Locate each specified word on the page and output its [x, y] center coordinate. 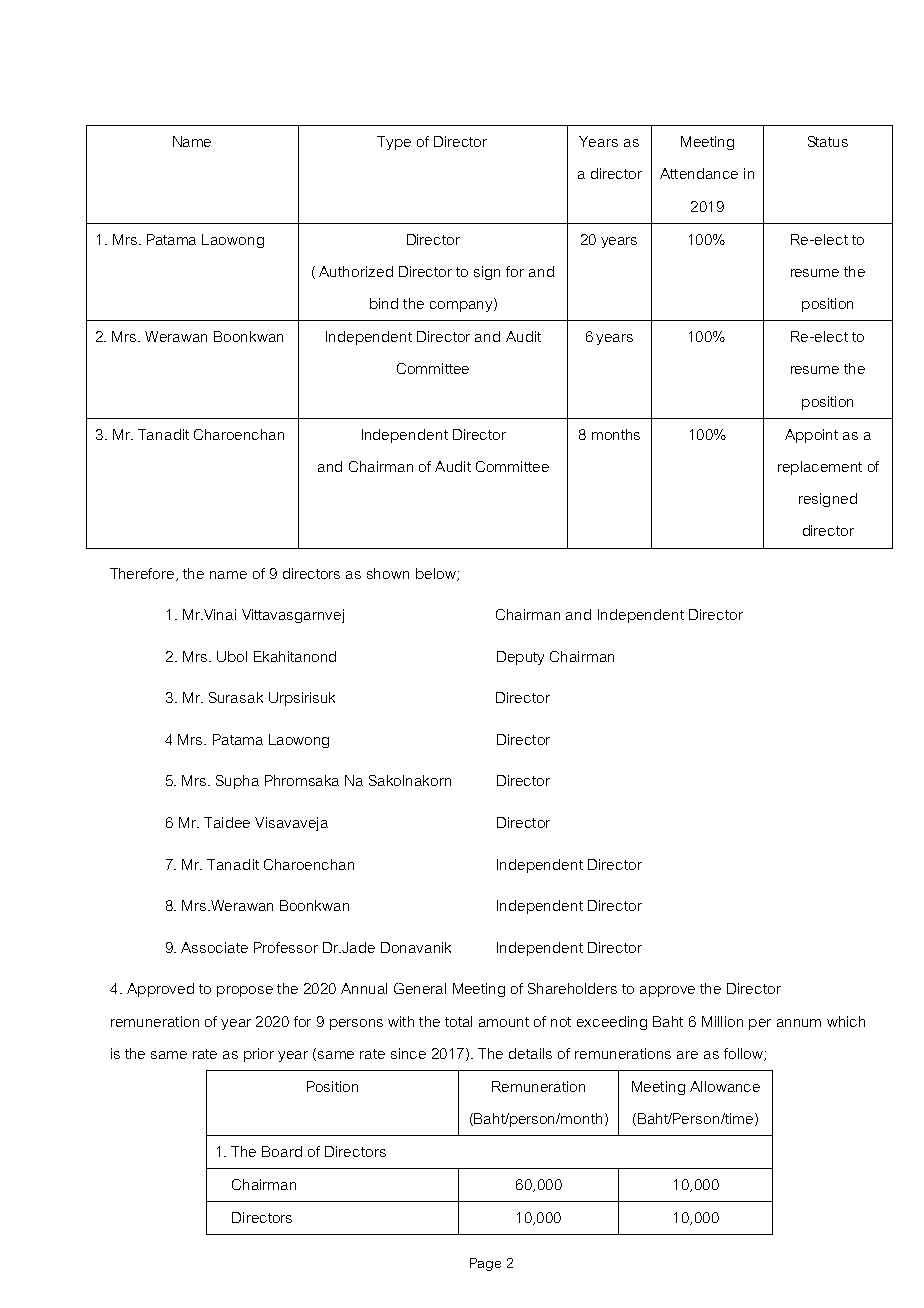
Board [282, 1151]
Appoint [811, 436]
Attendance [699, 173]
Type [394, 143]
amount [504, 1022]
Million [722, 1021]
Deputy [520, 658]
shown [388, 573]
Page [485, 1264]
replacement [820, 468]
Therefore [143, 574]
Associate [214, 947]
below [437, 574]
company [462, 306]
